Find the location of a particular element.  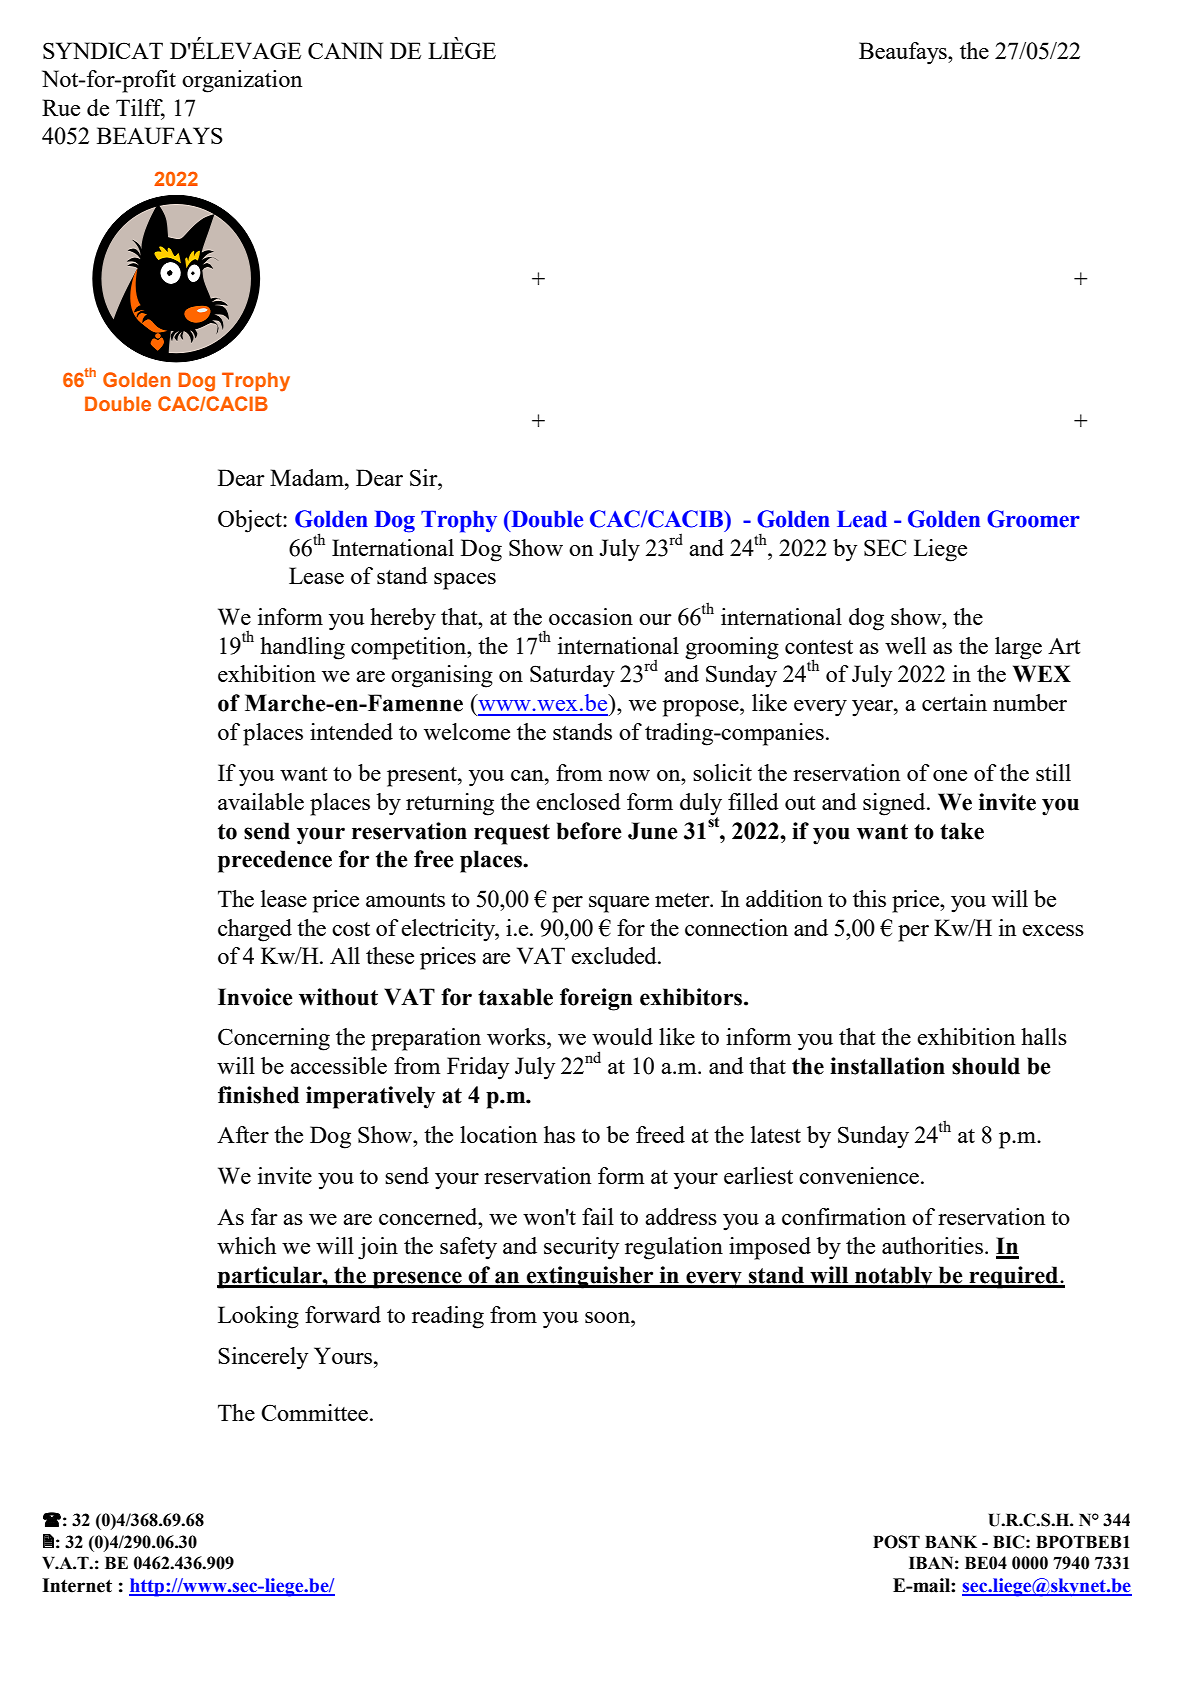

occasion is located at coordinates (591, 616).
